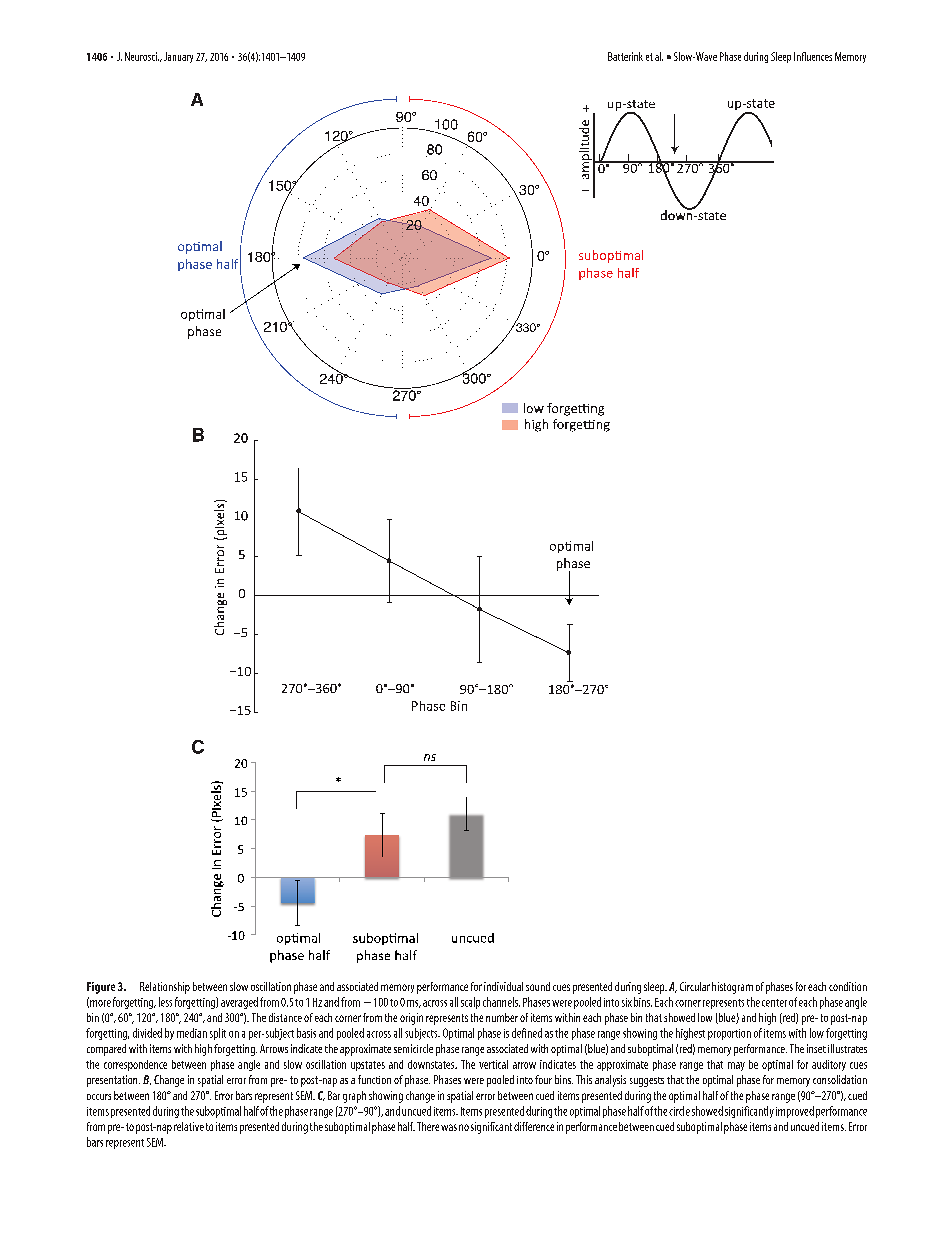 This screenshot has width=952, height=1233. Describe the element at coordinates (732, 988) in the screenshot. I see `histogram` at that location.
